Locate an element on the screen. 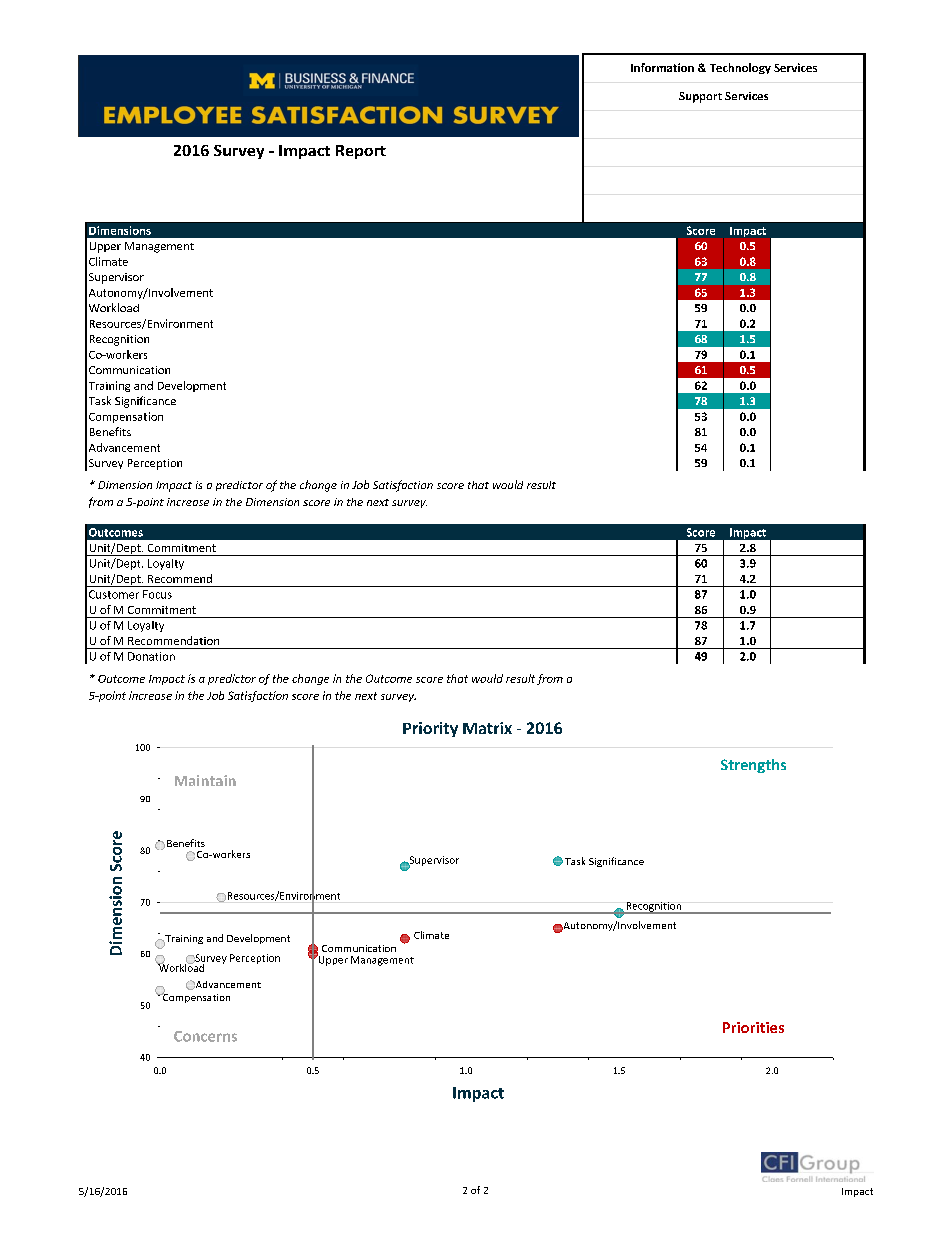 This screenshot has height=1233, width=952. Customer is located at coordinates (114, 594).
